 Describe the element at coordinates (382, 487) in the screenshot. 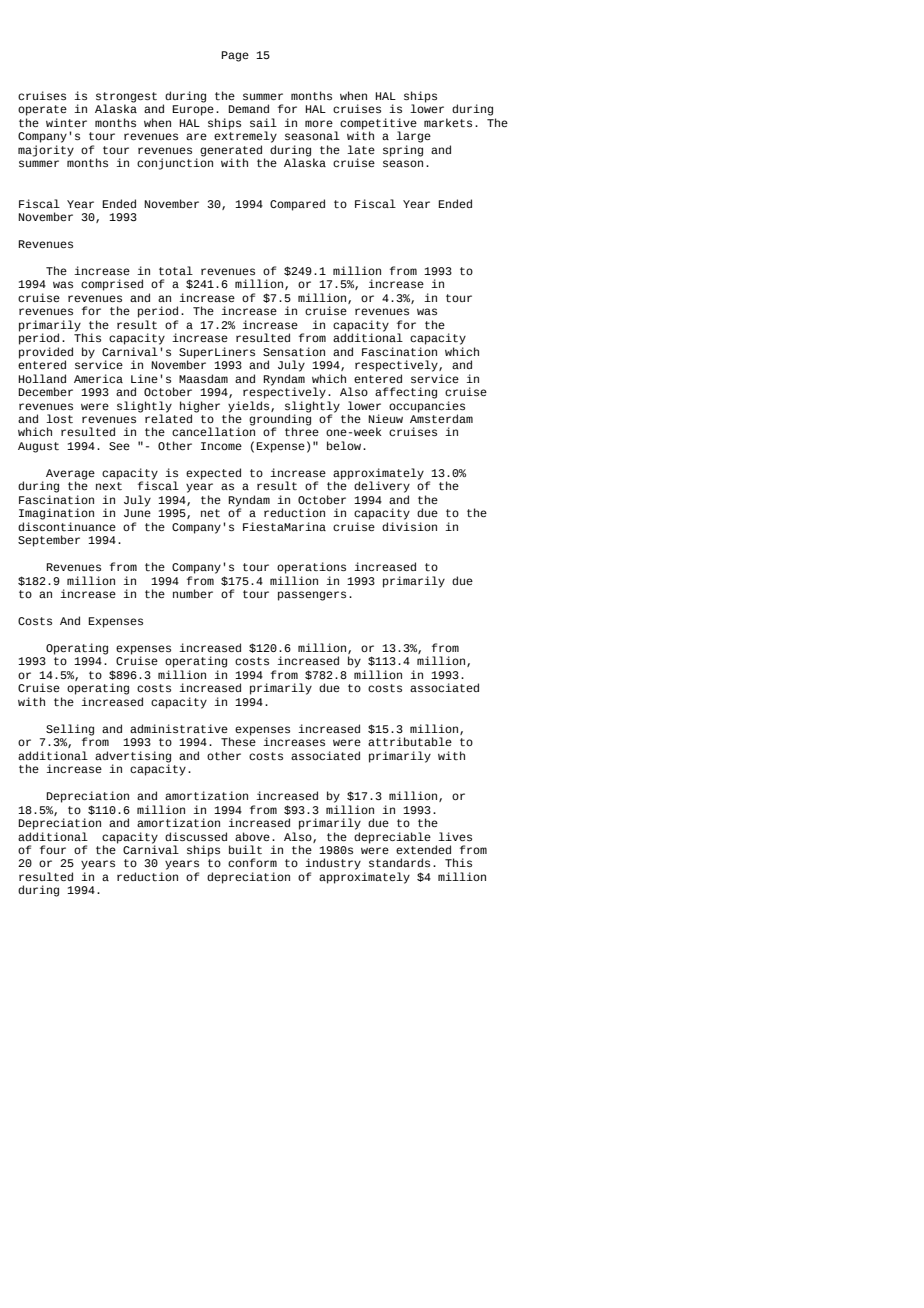

I see `delivery` at that location.
